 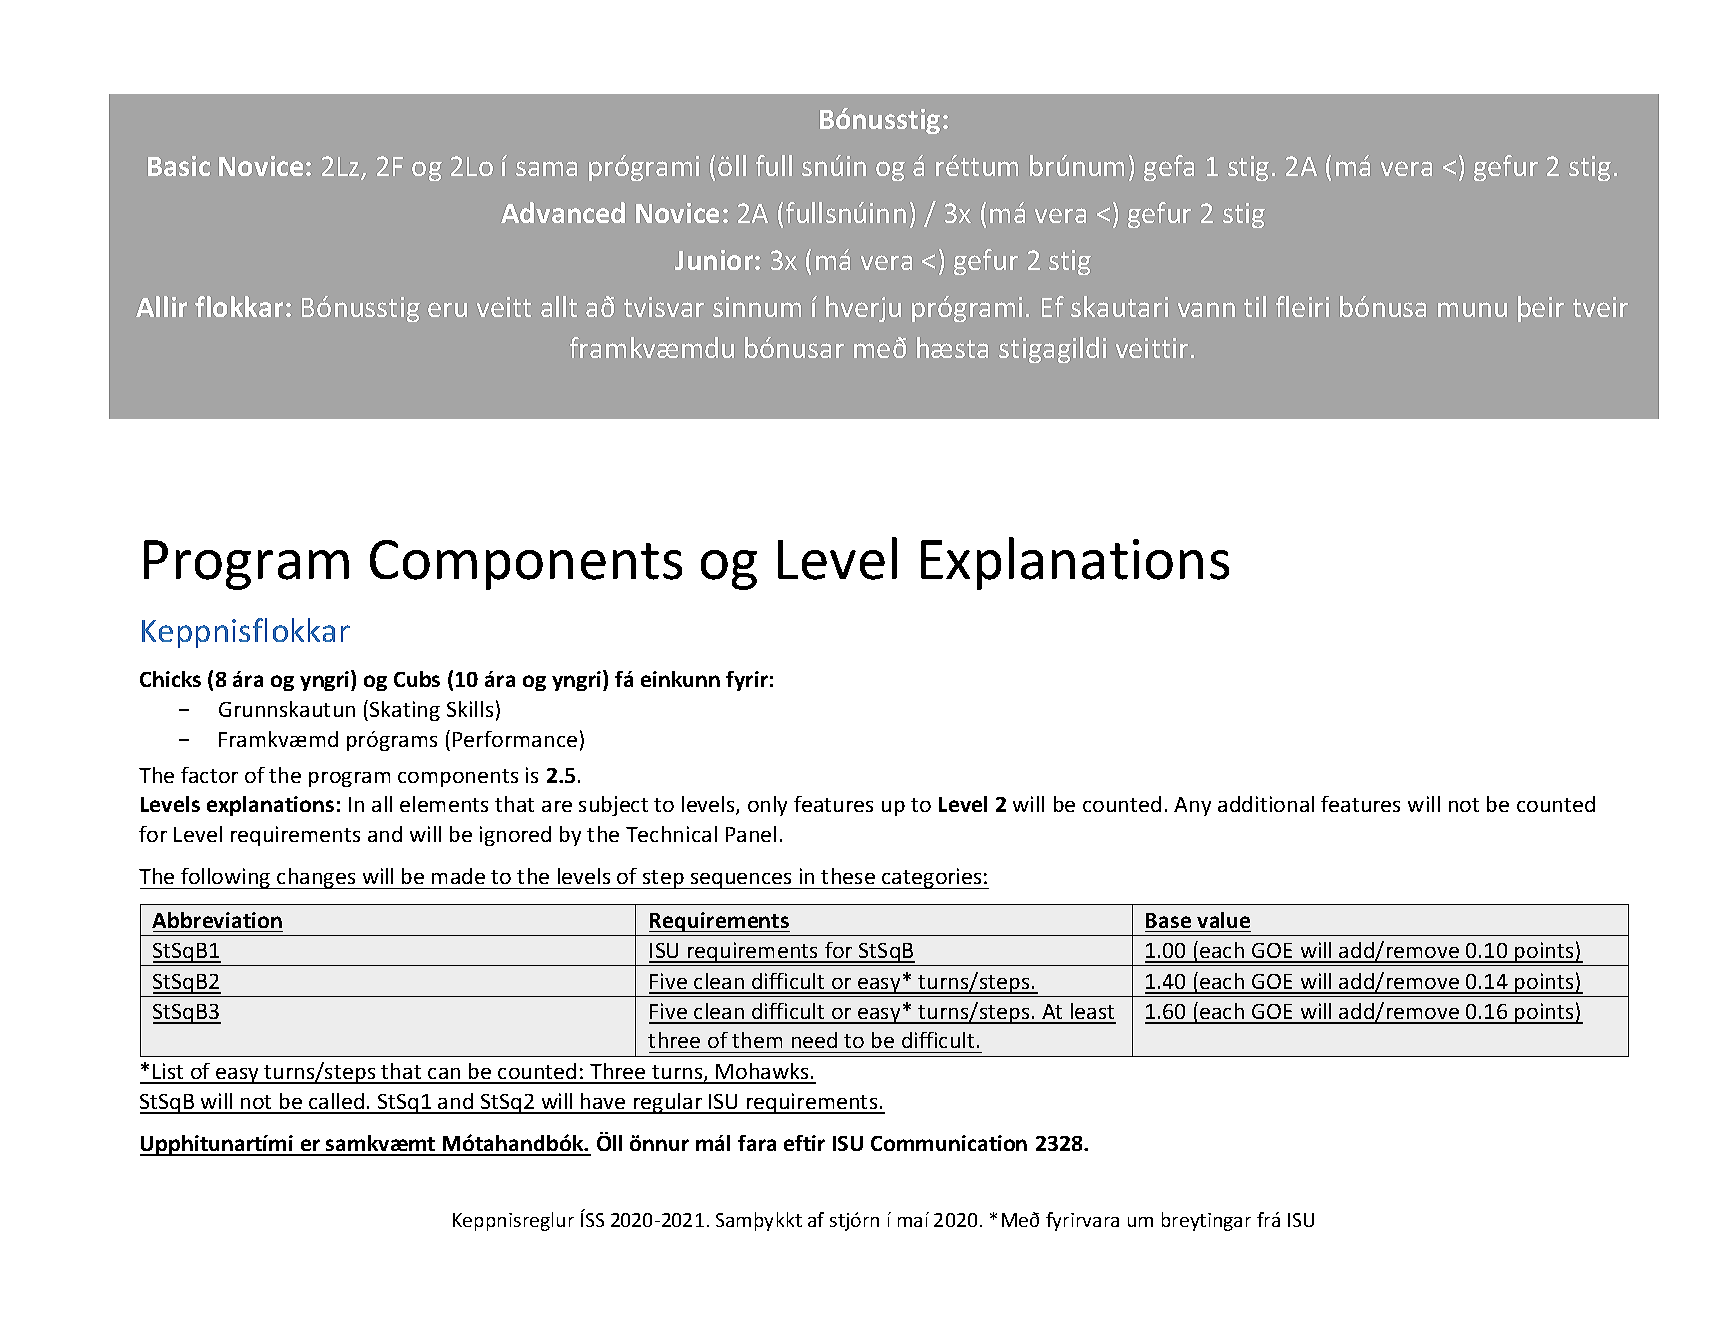 I want to click on Cubs, so click(x=417, y=679).
